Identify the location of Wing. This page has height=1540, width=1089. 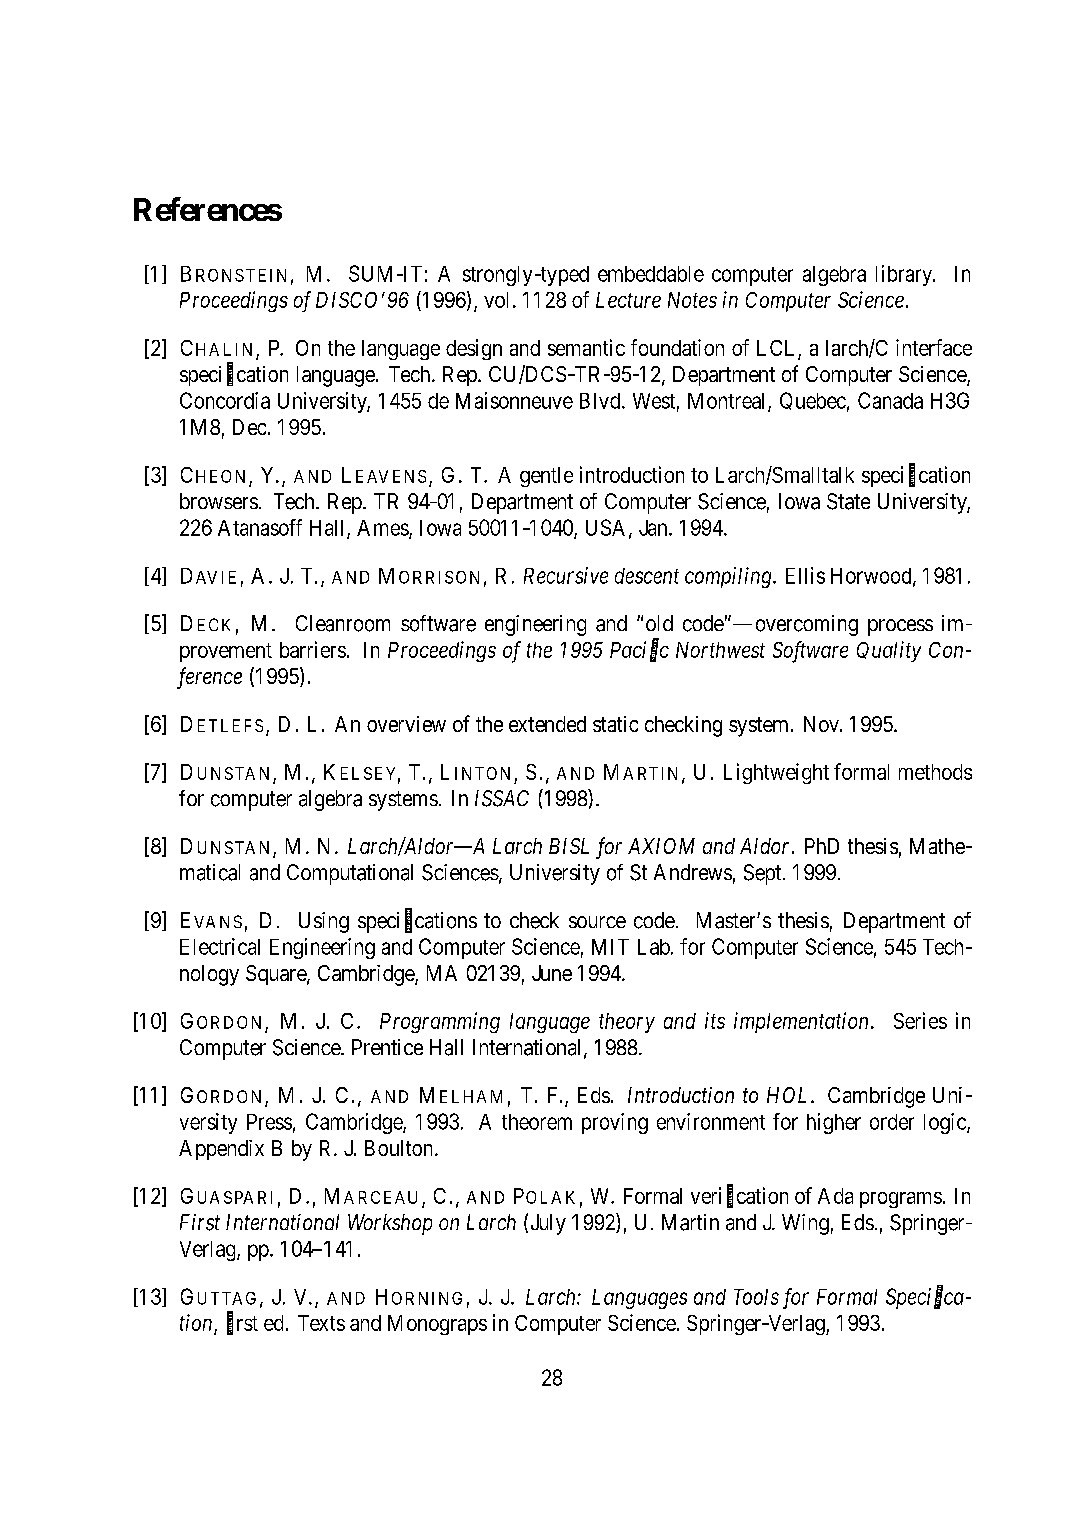
(805, 1224).
